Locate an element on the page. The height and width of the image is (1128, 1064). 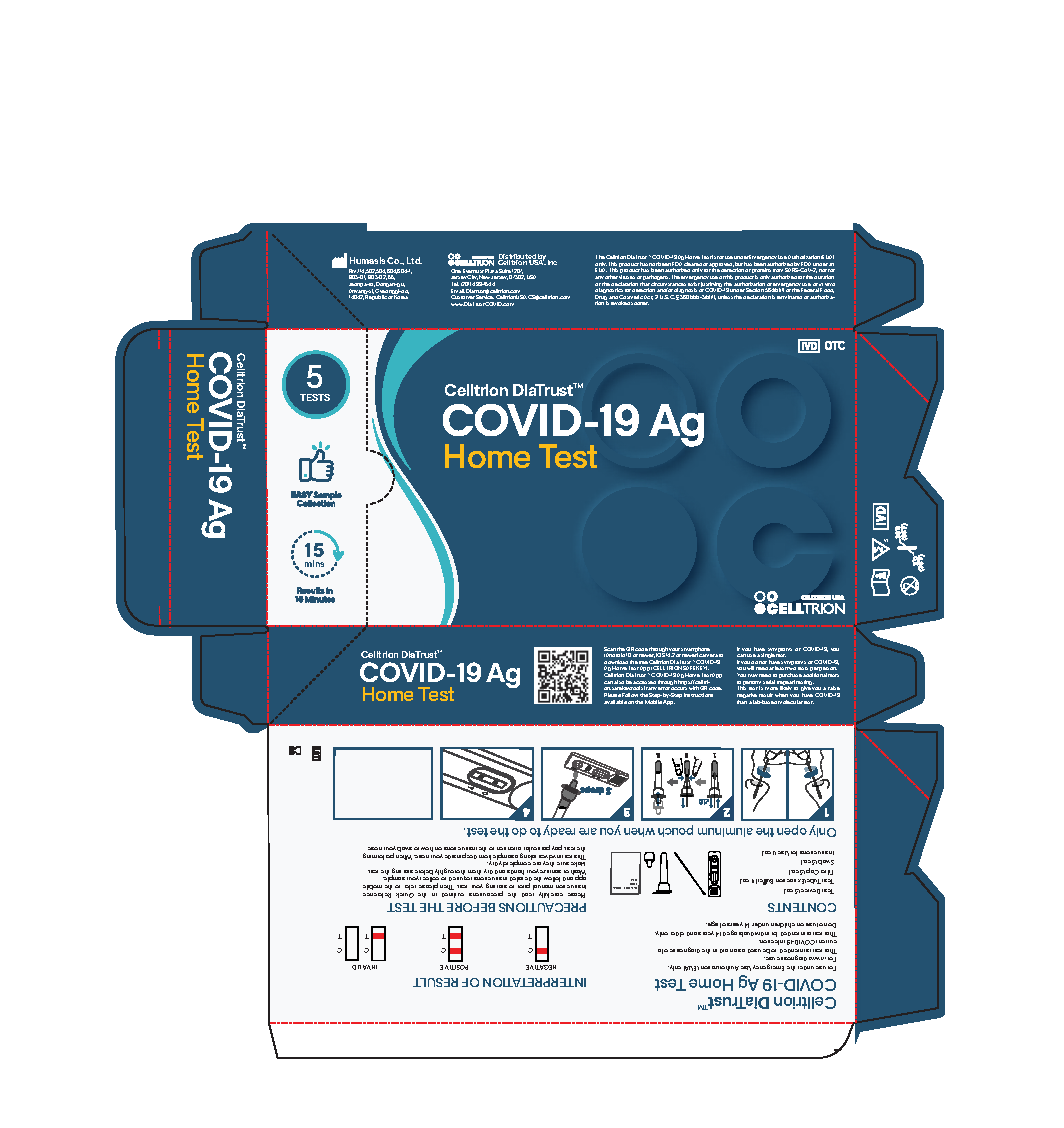
false is located at coordinates (834, 688).
